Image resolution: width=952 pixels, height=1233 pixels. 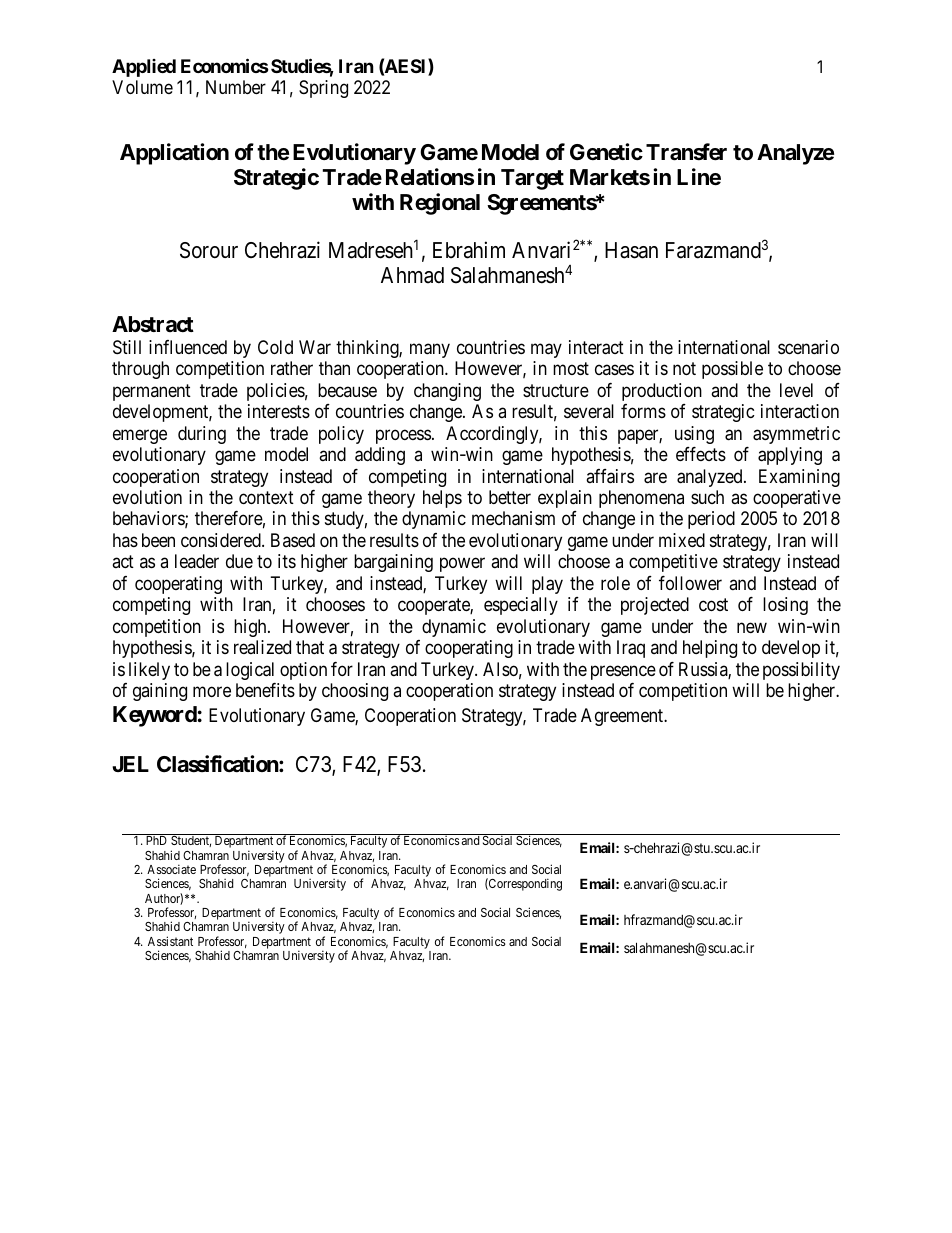 I want to click on such, so click(x=707, y=497).
